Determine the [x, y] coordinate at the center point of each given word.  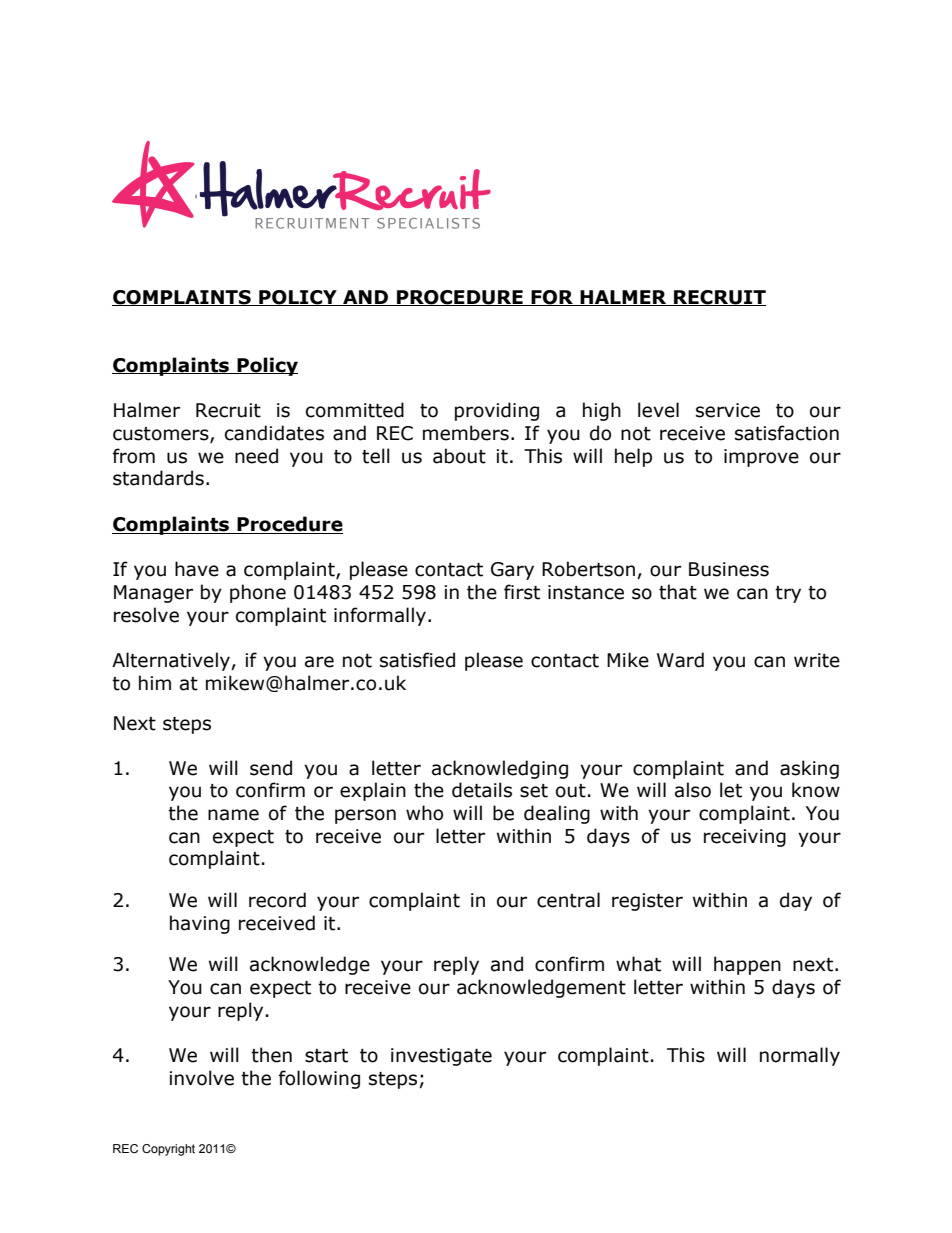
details [482, 790]
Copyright [168, 1150]
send [271, 768]
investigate [441, 1057]
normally [800, 1056]
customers [162, 435]
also [693, 790]
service [728, 410]
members [466, 433]
